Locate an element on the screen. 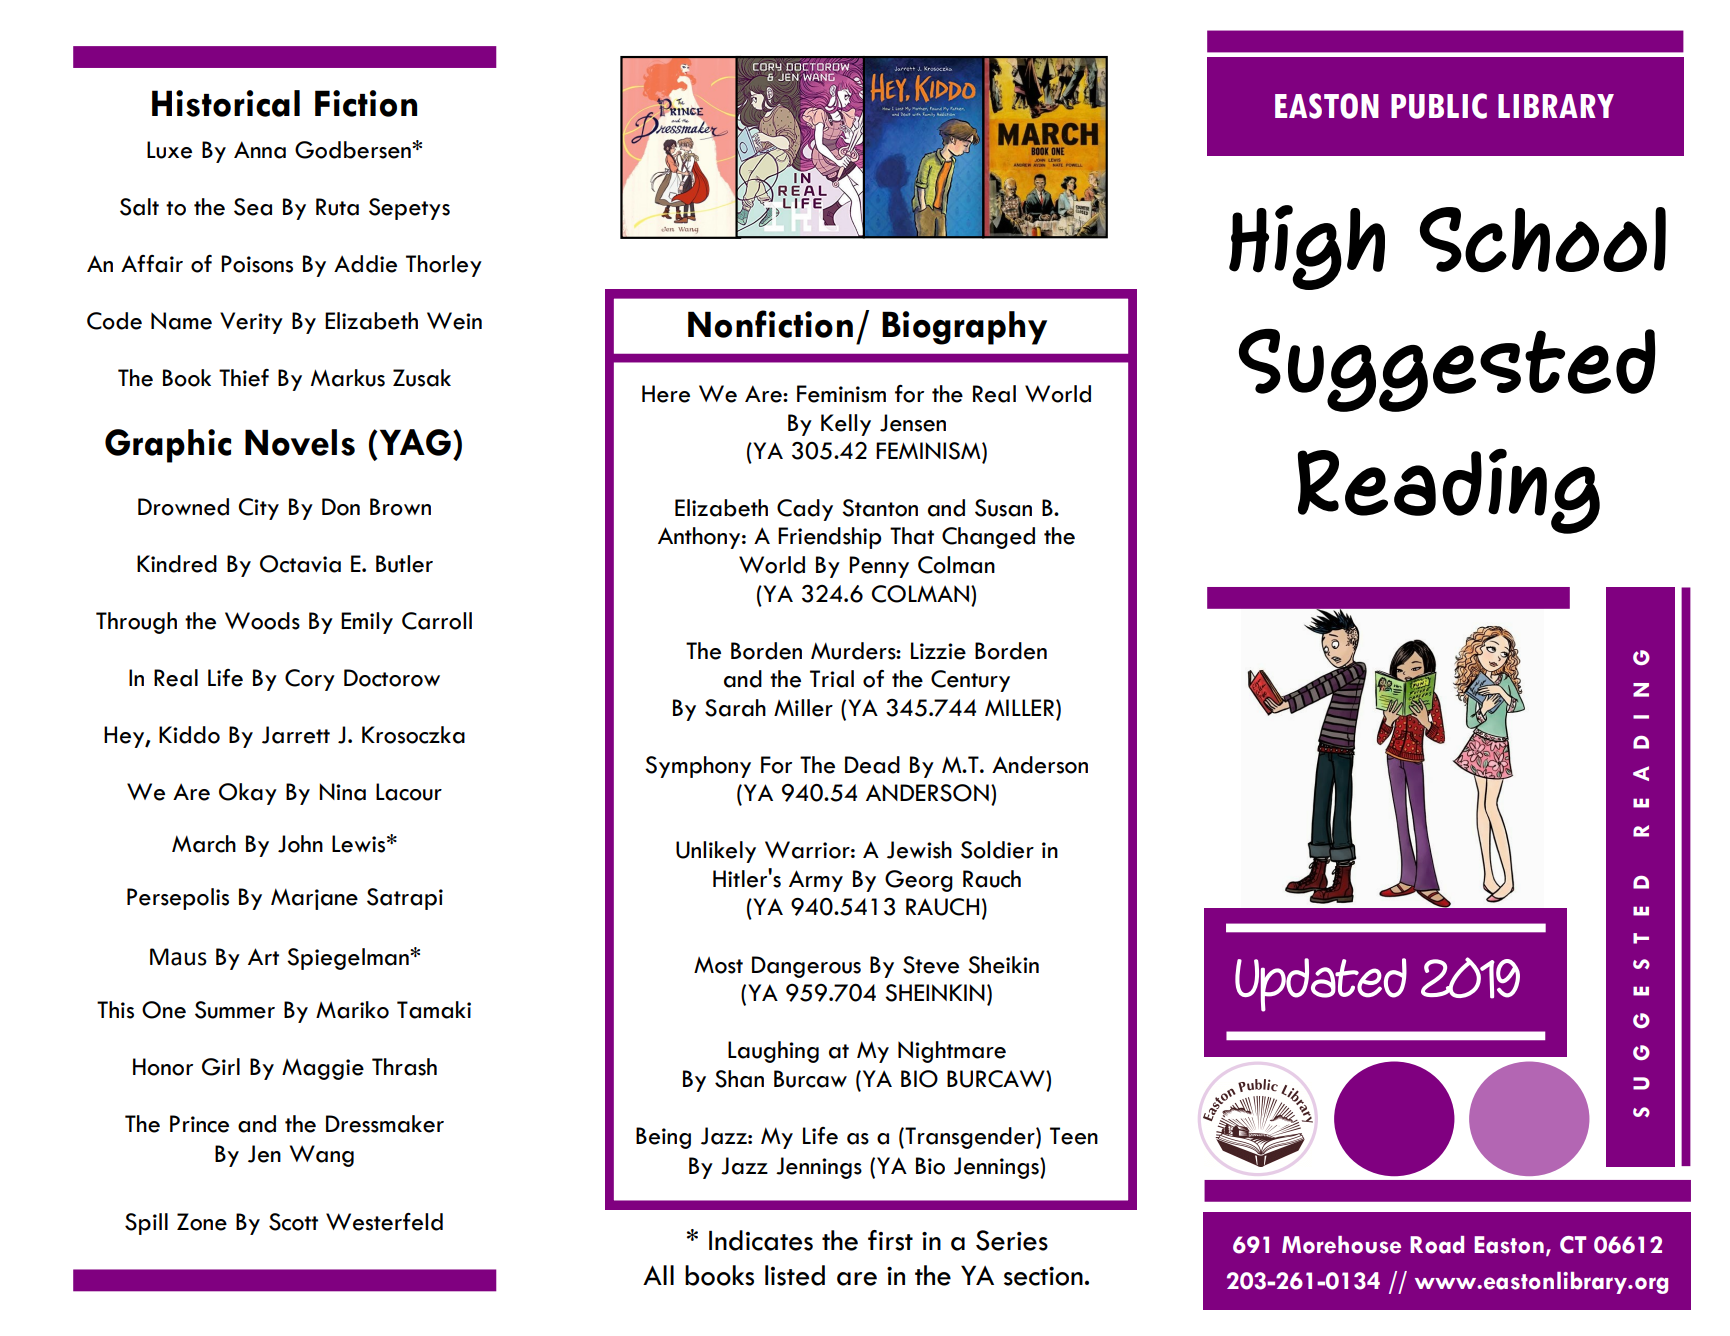 Image resolution: width=1730 pixels, height=1336 pixels. Biography is located at coordinates (964, 328).
